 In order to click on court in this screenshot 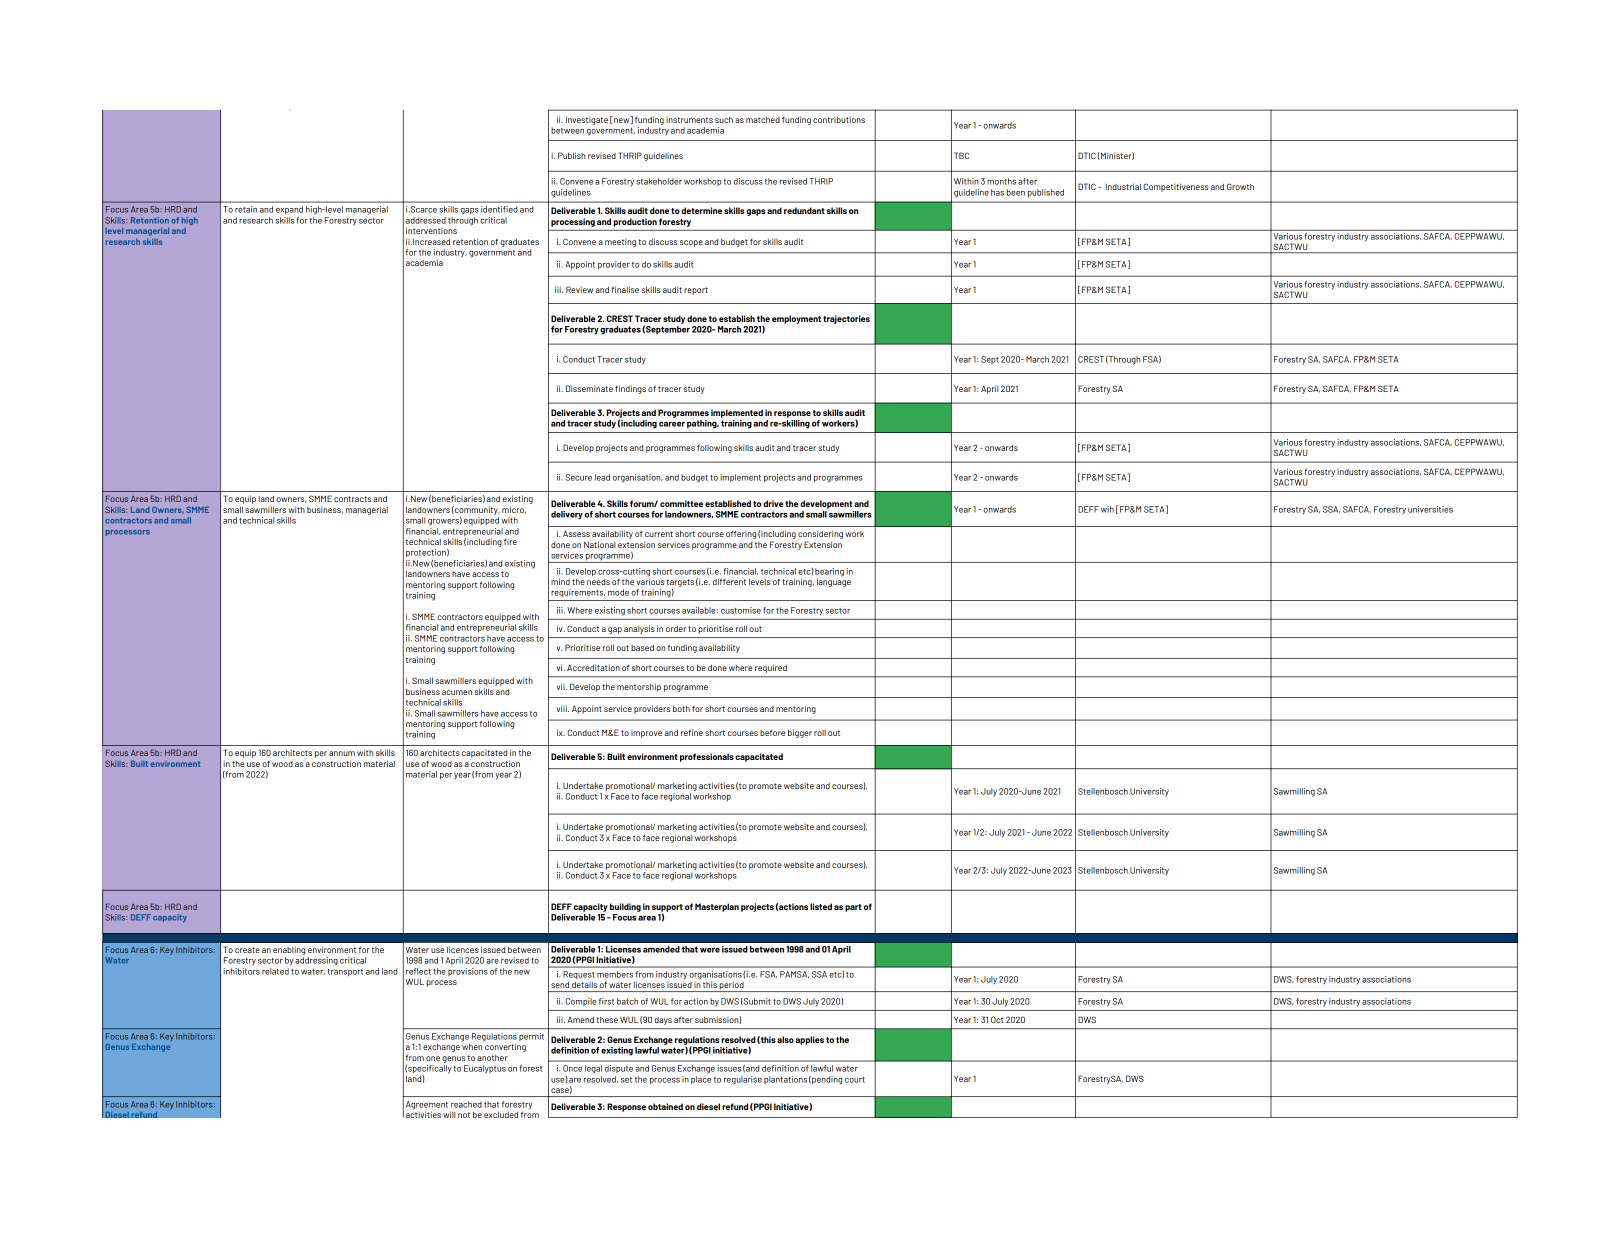, I will do `click(855, 1080)`.
